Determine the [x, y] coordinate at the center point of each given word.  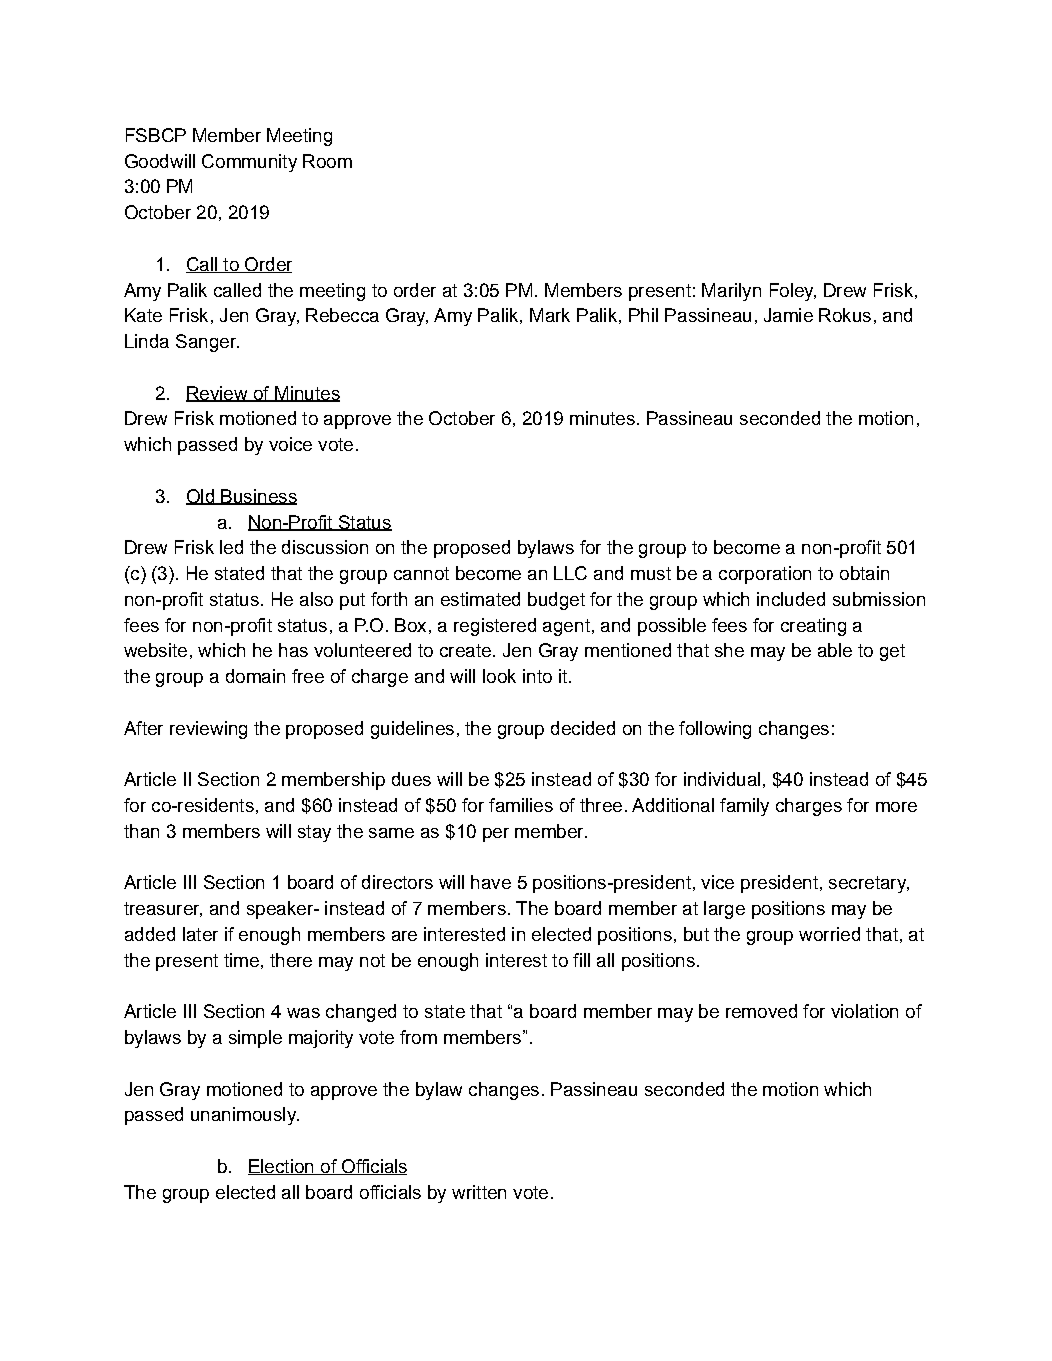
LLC [570, 573]
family [744, 807]
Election [282, 1167]
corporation [765, 575]
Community [249, 163]
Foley [793, 292]
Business [258, 497]
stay [314, 833]
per [496, 835]
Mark [550, 315]
